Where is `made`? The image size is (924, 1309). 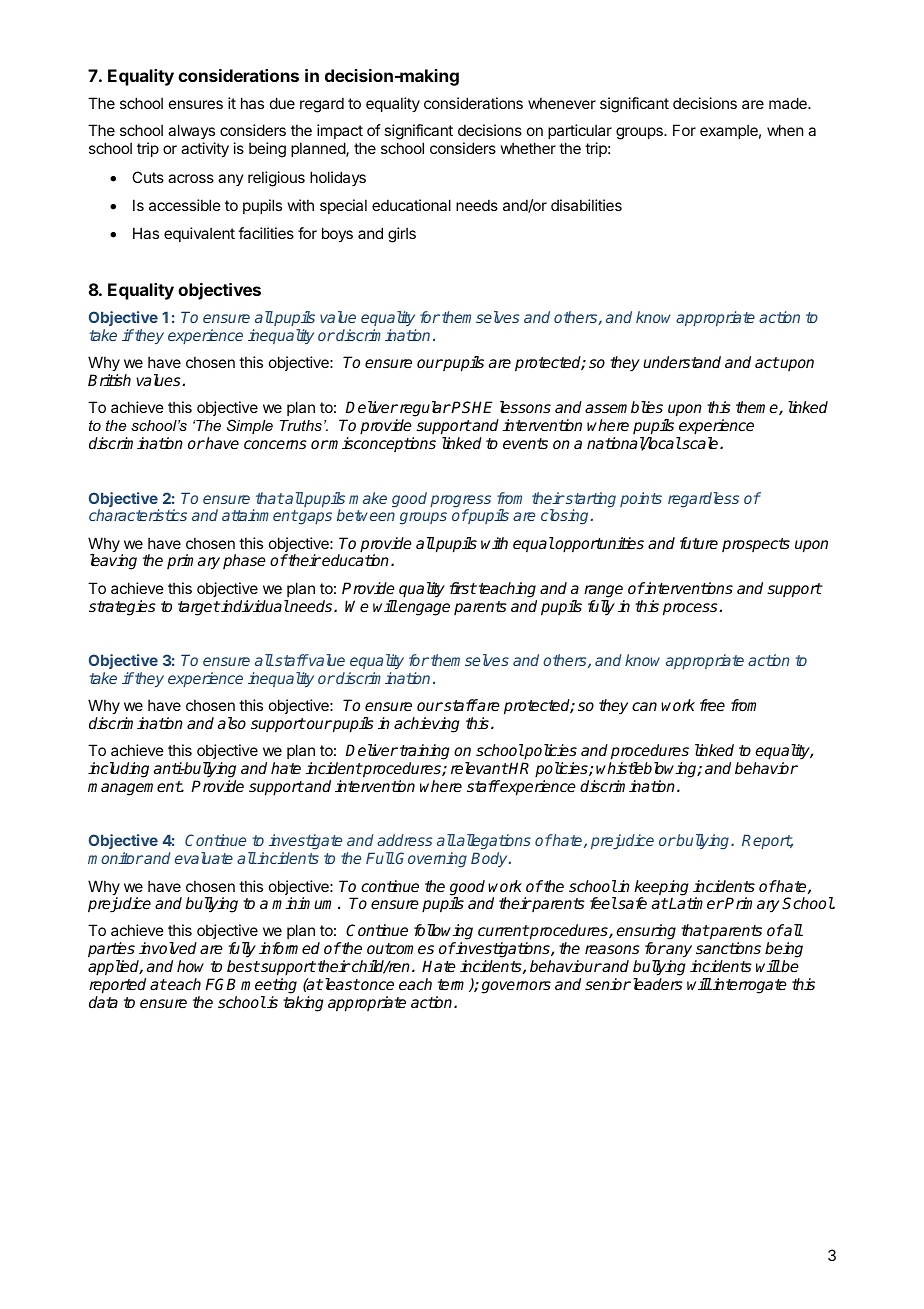 made is located at coordinates (789, 103).
